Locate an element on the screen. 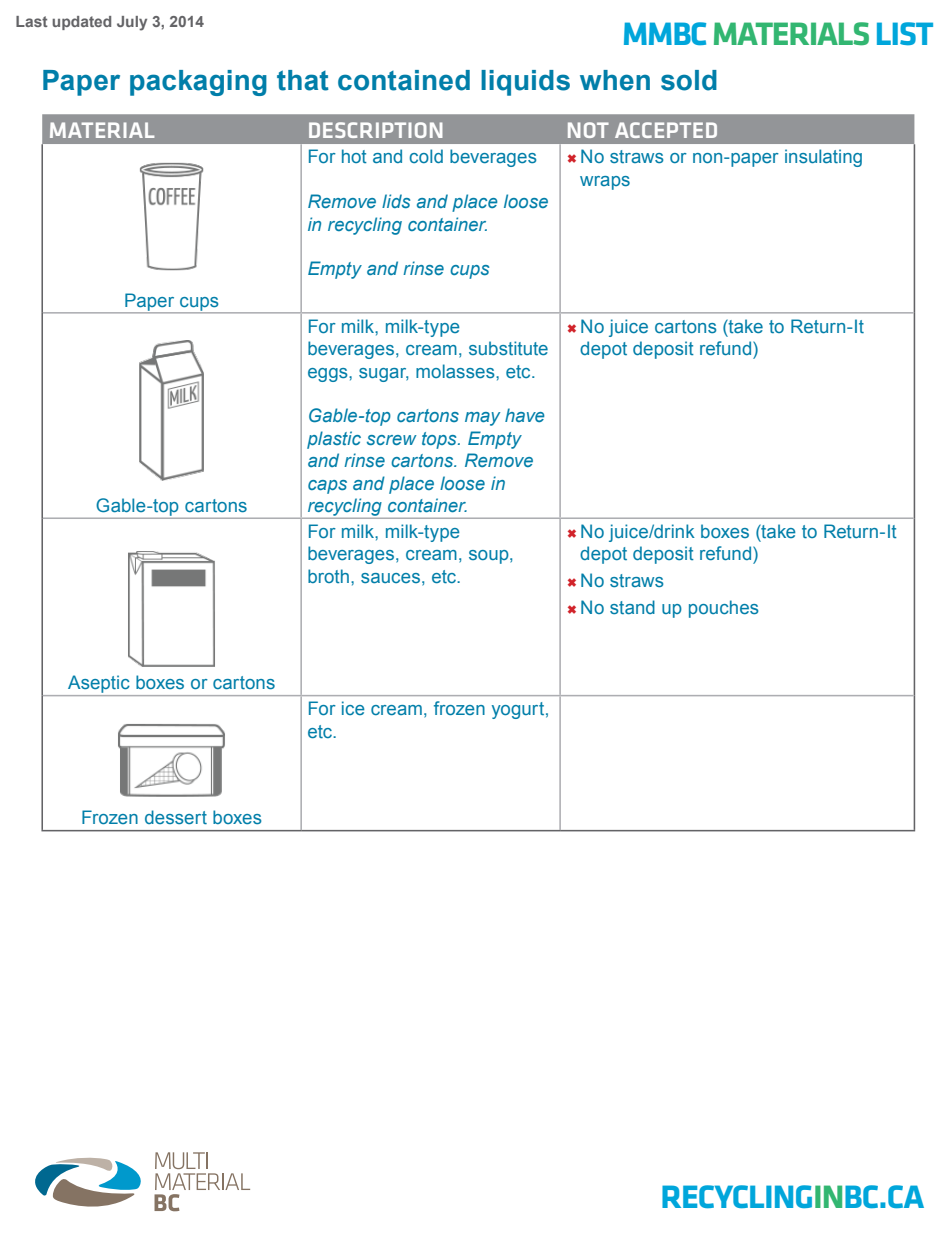 Image resolution: width=952 pixels, height=1233 pixels. July is located at coordinates (132, 23).
